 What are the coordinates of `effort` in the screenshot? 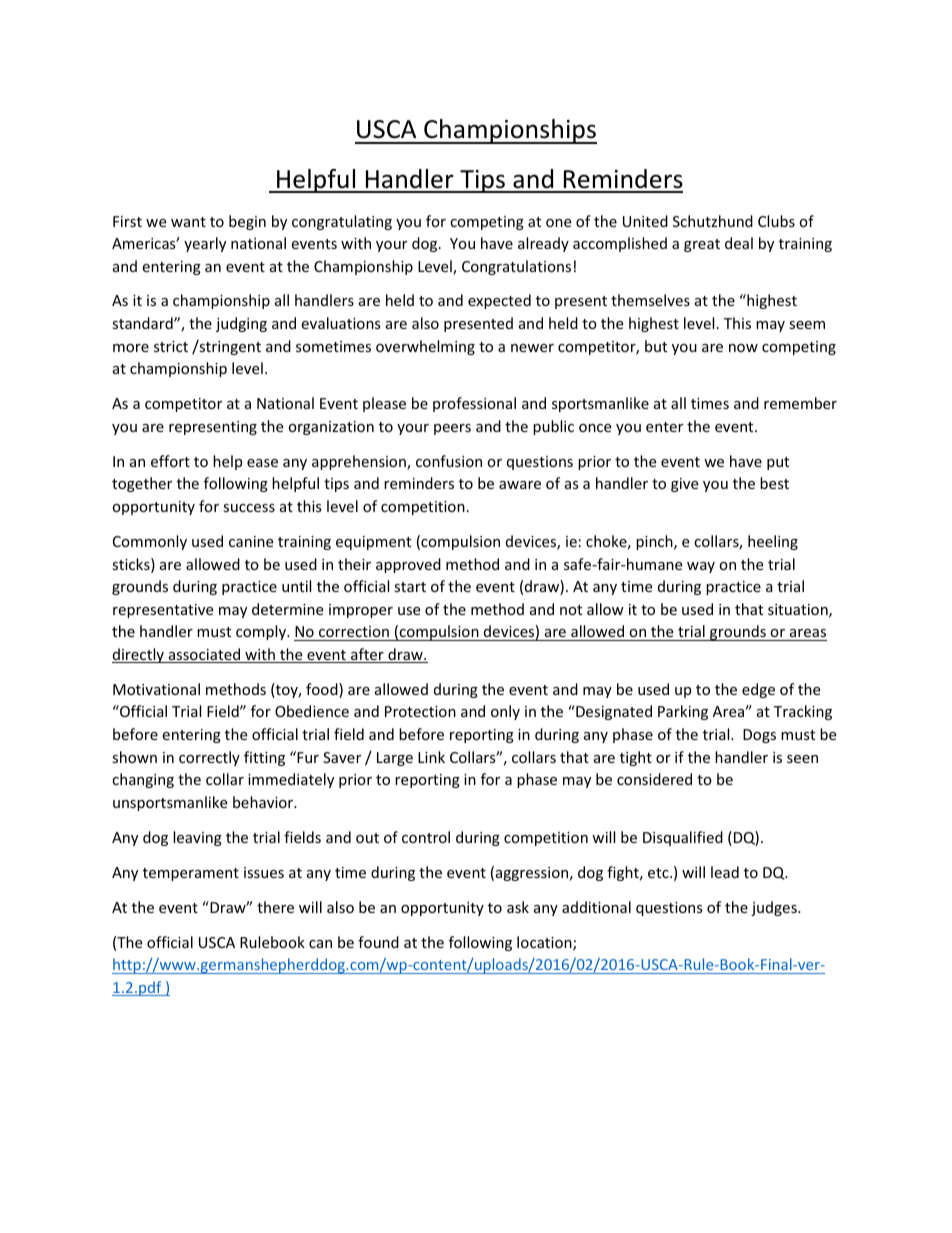 It's located at (170, 461).
